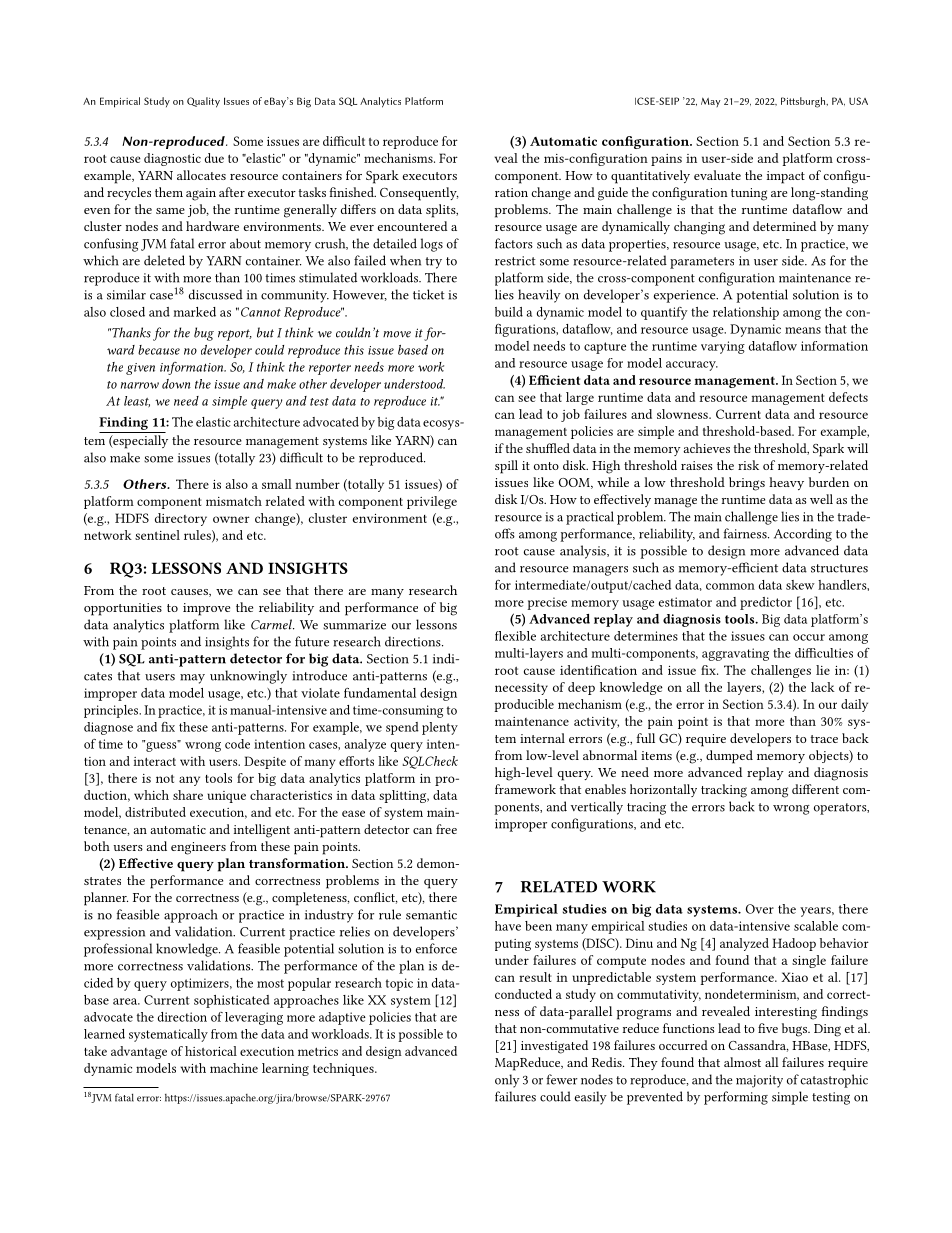  What do you see at coordinates (748, 465) in the screenshot?
I see `risk` at bounding box center [748, 465].
